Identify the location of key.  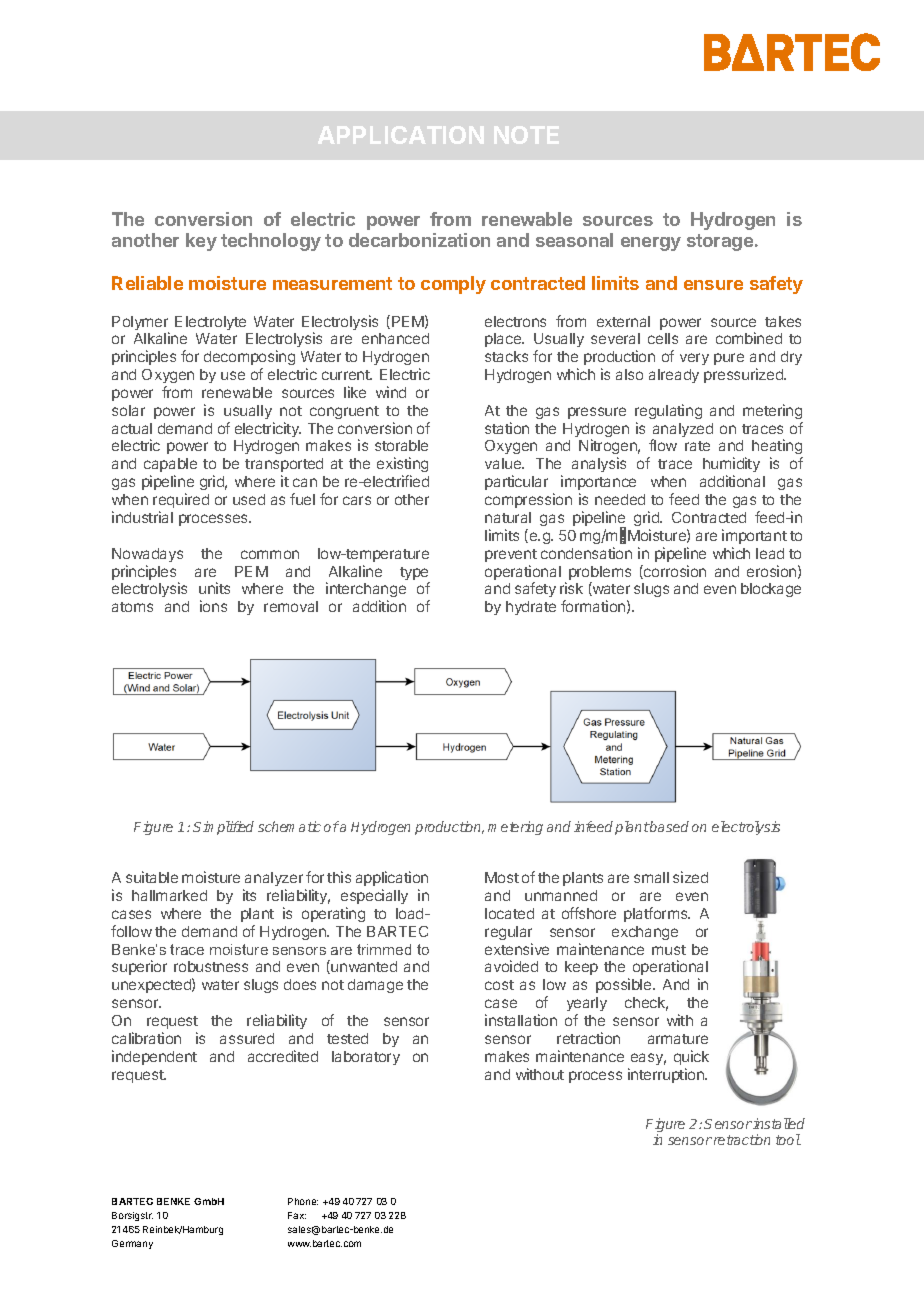
(201, 242).
